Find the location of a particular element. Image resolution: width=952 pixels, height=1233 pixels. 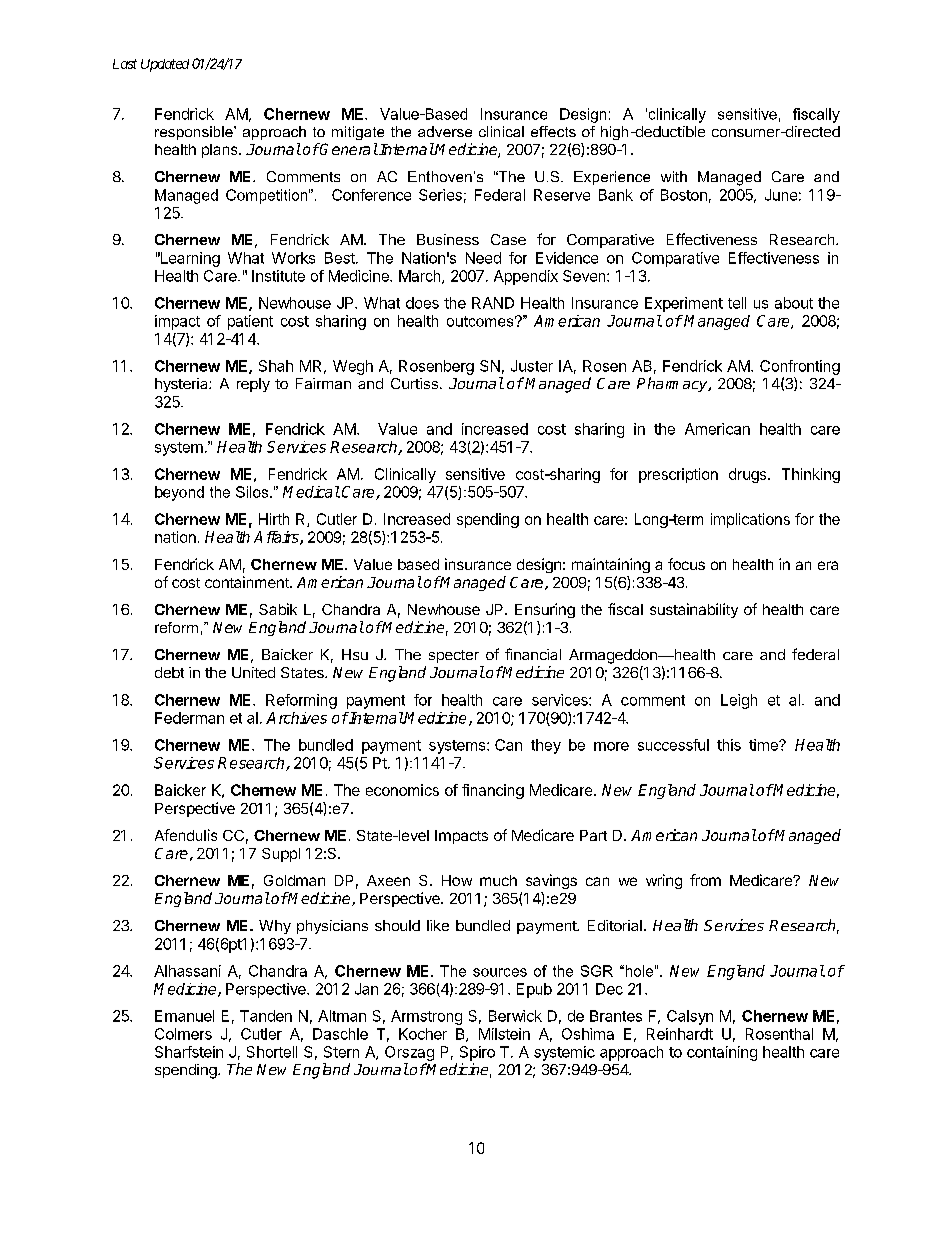

Emanuel is located at coordinates (184, 1016).
